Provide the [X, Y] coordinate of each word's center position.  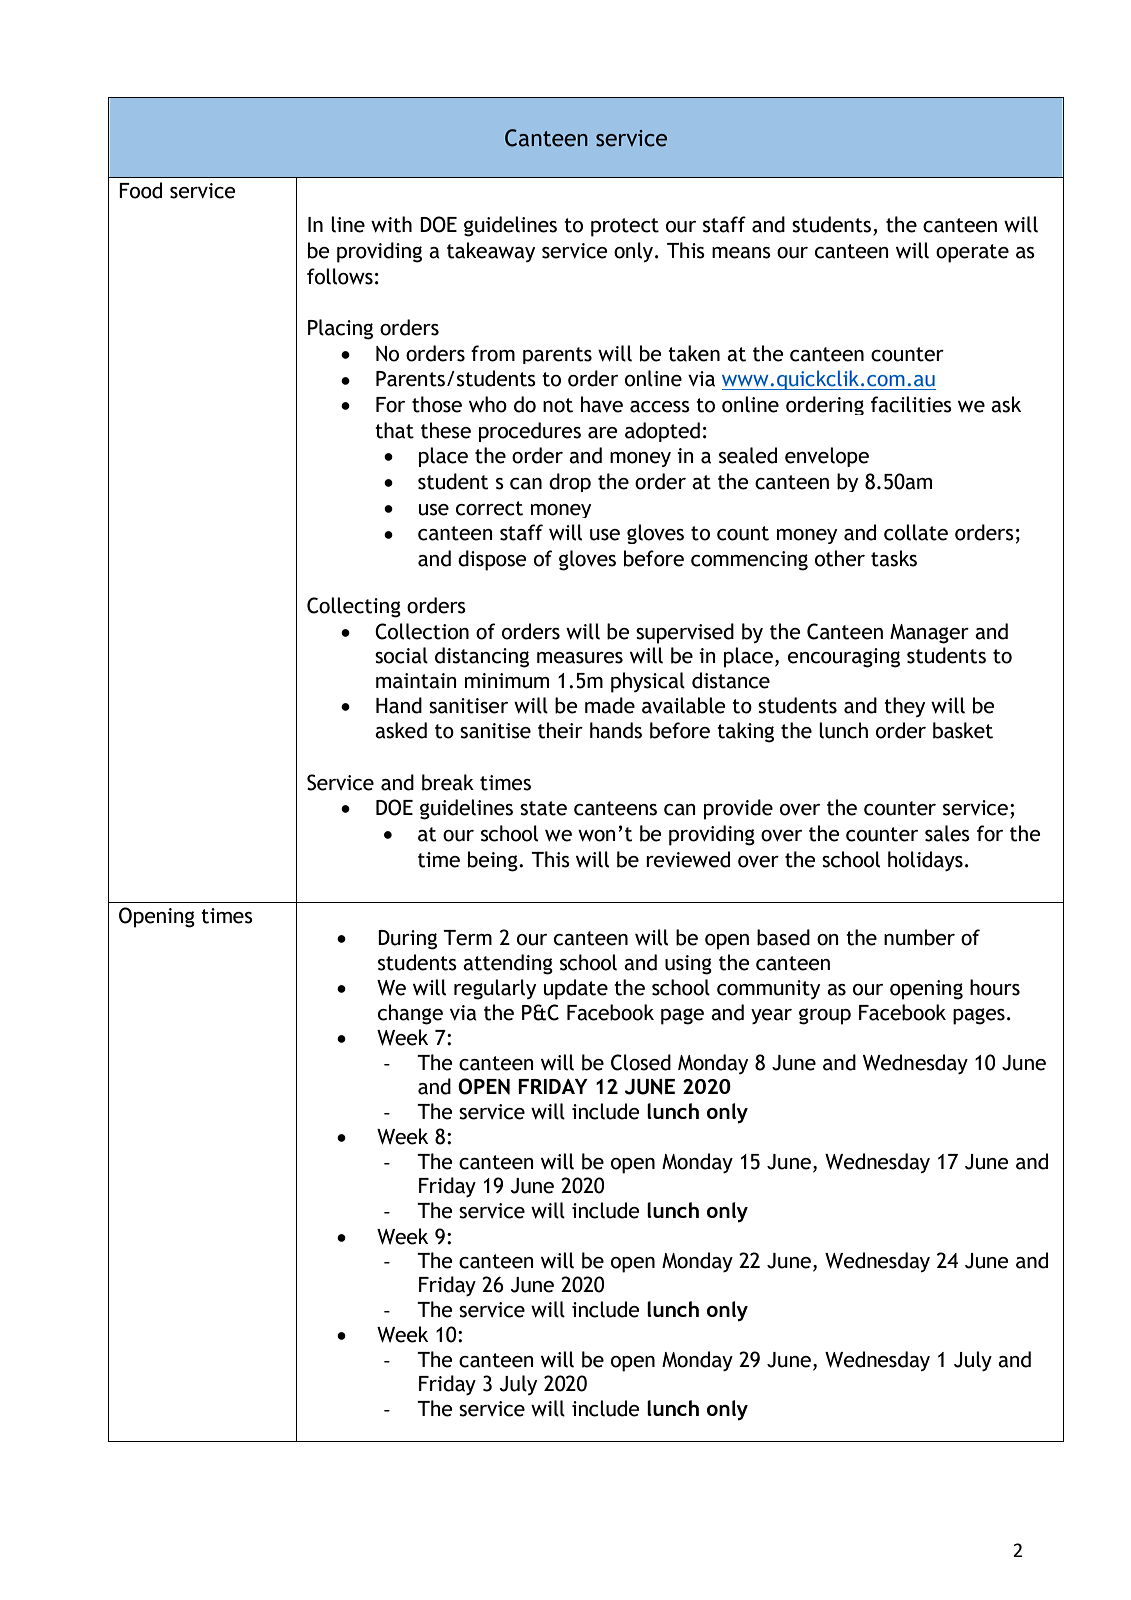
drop [570, 482]
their [560, 730]
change [410, 1014]
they [904, 707]
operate [972, 253]
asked [401, 730]
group [825, 1016]
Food [140, 190]
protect [625, 227]
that [394, 430]
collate [916, 532]
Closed [641, 1062]
